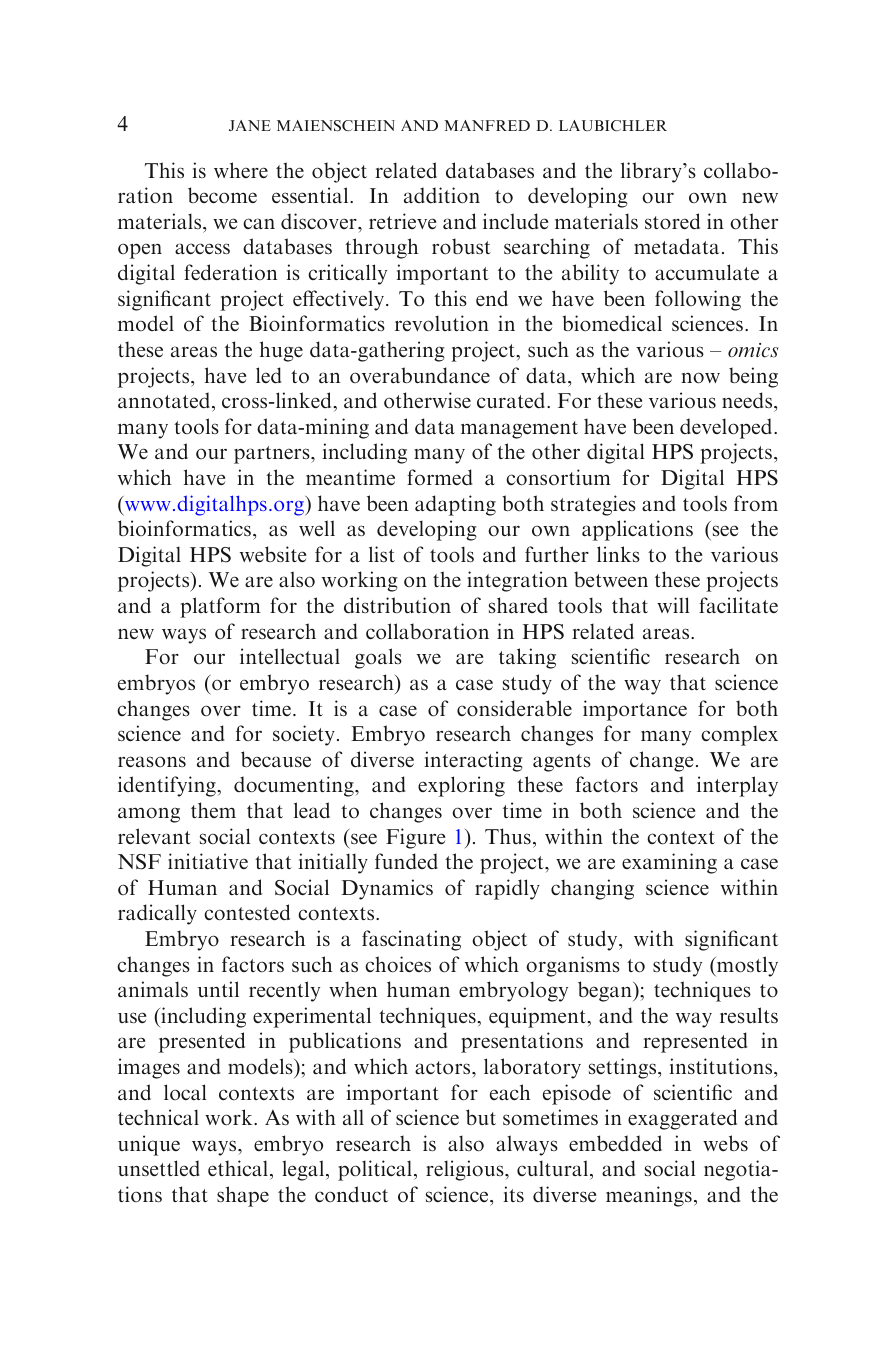  What do you see at coordinates (455, 505) in the image?
I see `adapting` at bounding box center [455, 505].
